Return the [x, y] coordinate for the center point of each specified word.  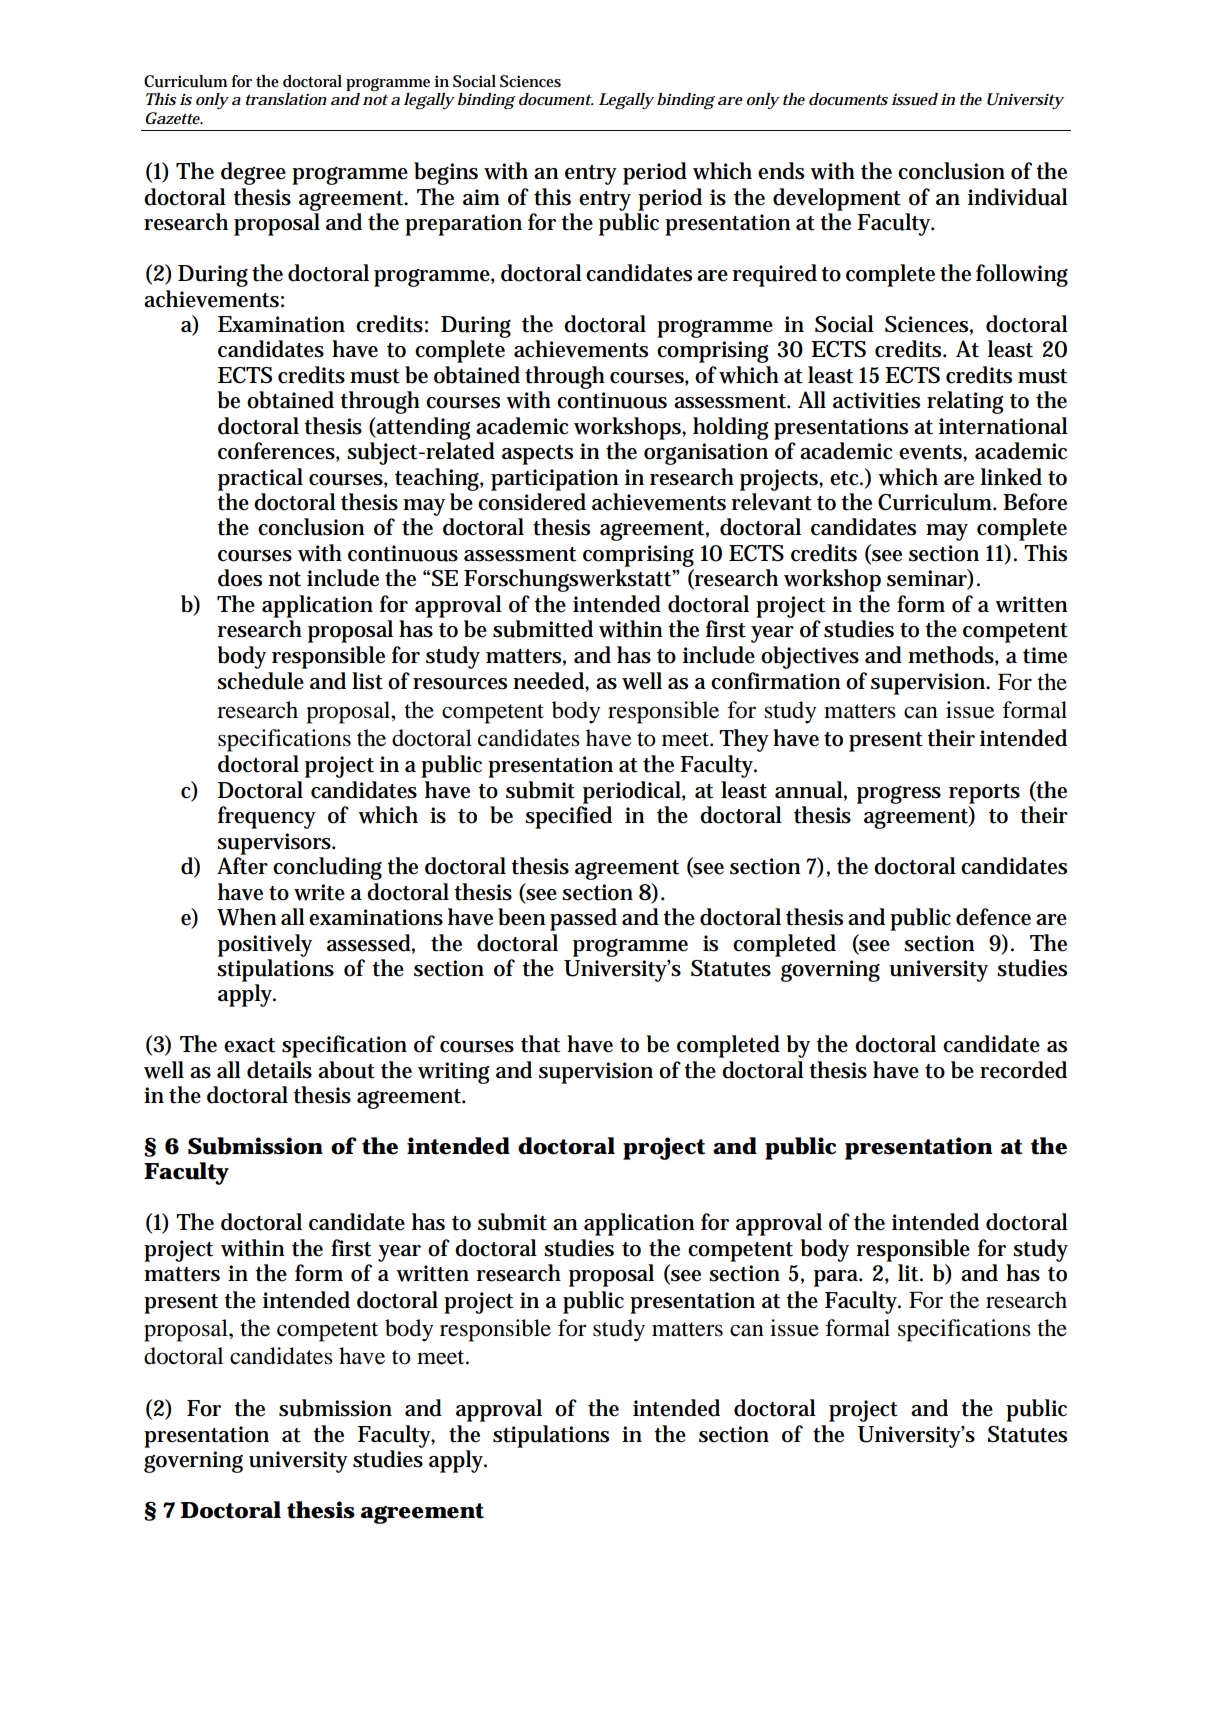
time [1045, 655]
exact [249, 1045]
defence [993, 917]
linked [1011, 477]
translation [286, 99]
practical [260, 479]
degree [253, 173]
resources [460, 684]
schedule [260, 681]
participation [555, 480]
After [242, 866]
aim [481, 197]
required [775, 275]
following [1022, 275]
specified [568, 817]
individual [1018, 197]
